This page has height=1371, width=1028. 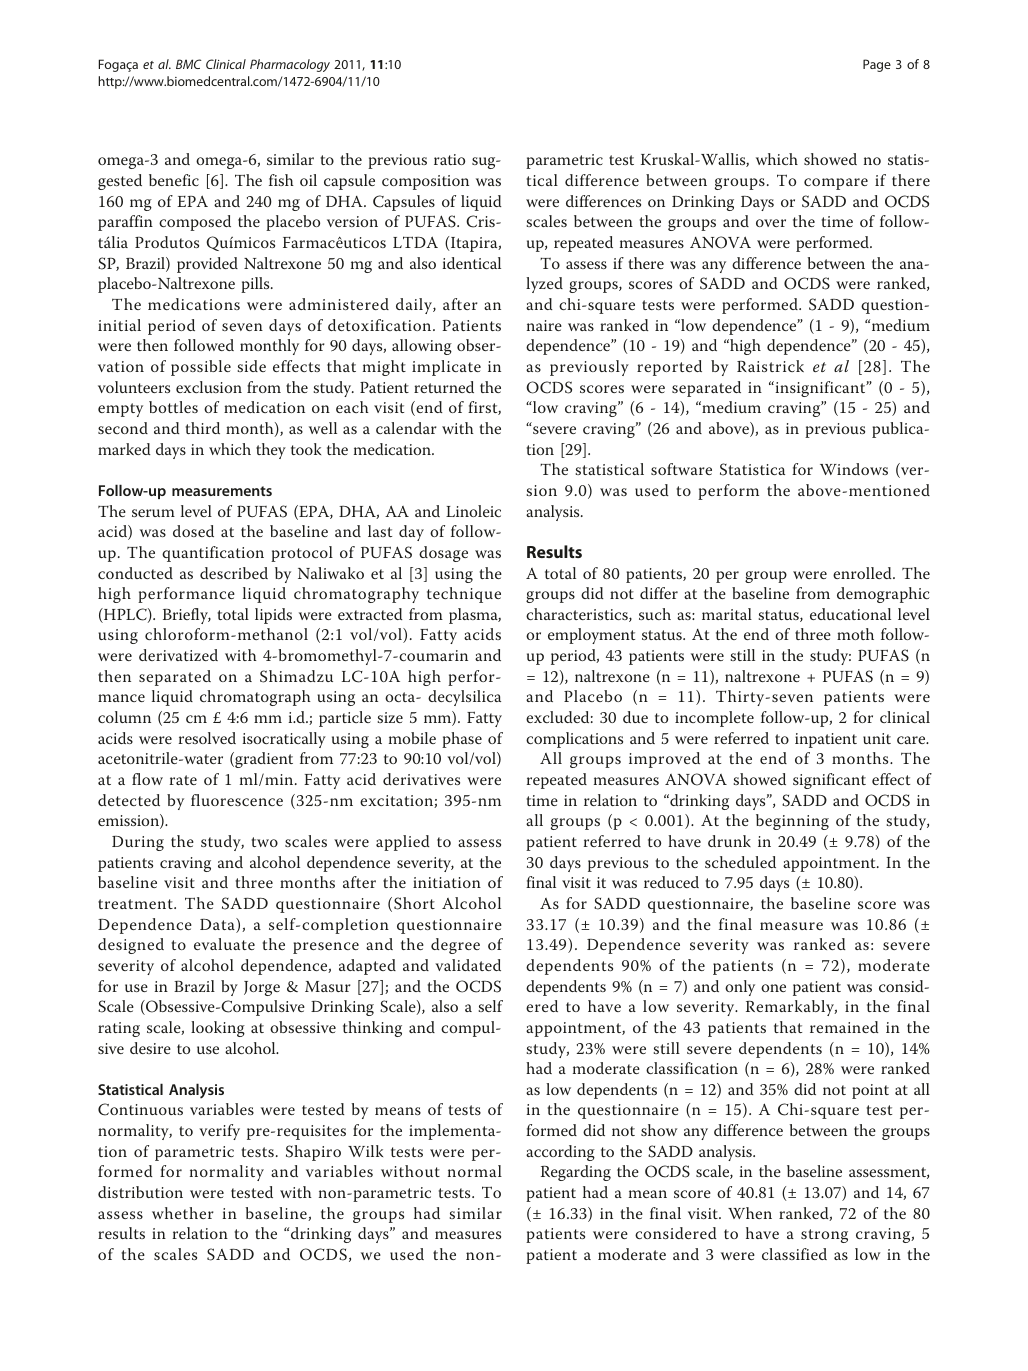 What do you see at coordinates (455, 946) in the page?
I see `degree` at bounding box center [455, 946].
